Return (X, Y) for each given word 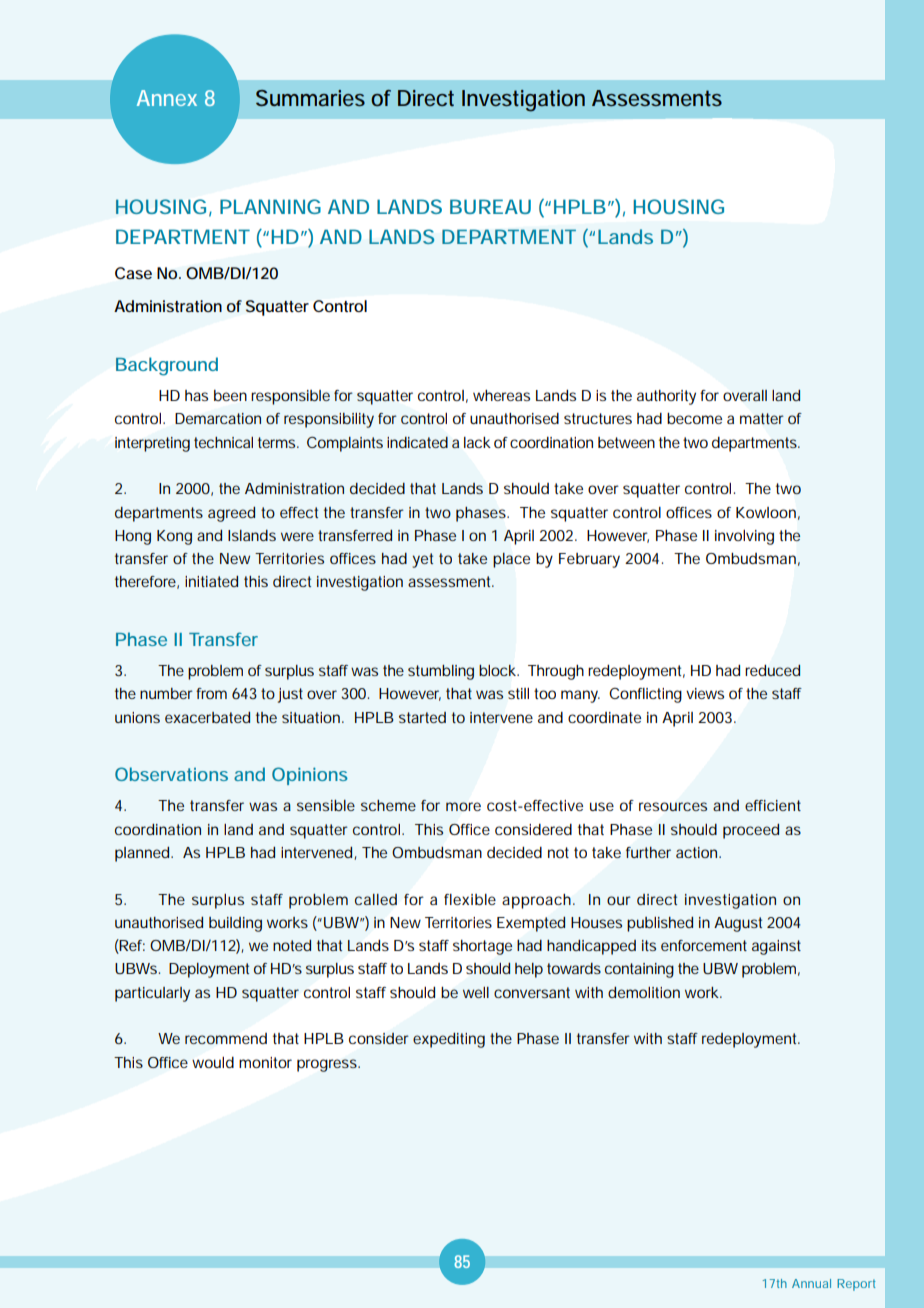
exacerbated (207, 717)
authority (666, 397)
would (213, 1062)
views (705, 693)
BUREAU (490, 206)
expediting (449, 1040)
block (499, 670)
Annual (811, 1283)
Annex (167, 98)
